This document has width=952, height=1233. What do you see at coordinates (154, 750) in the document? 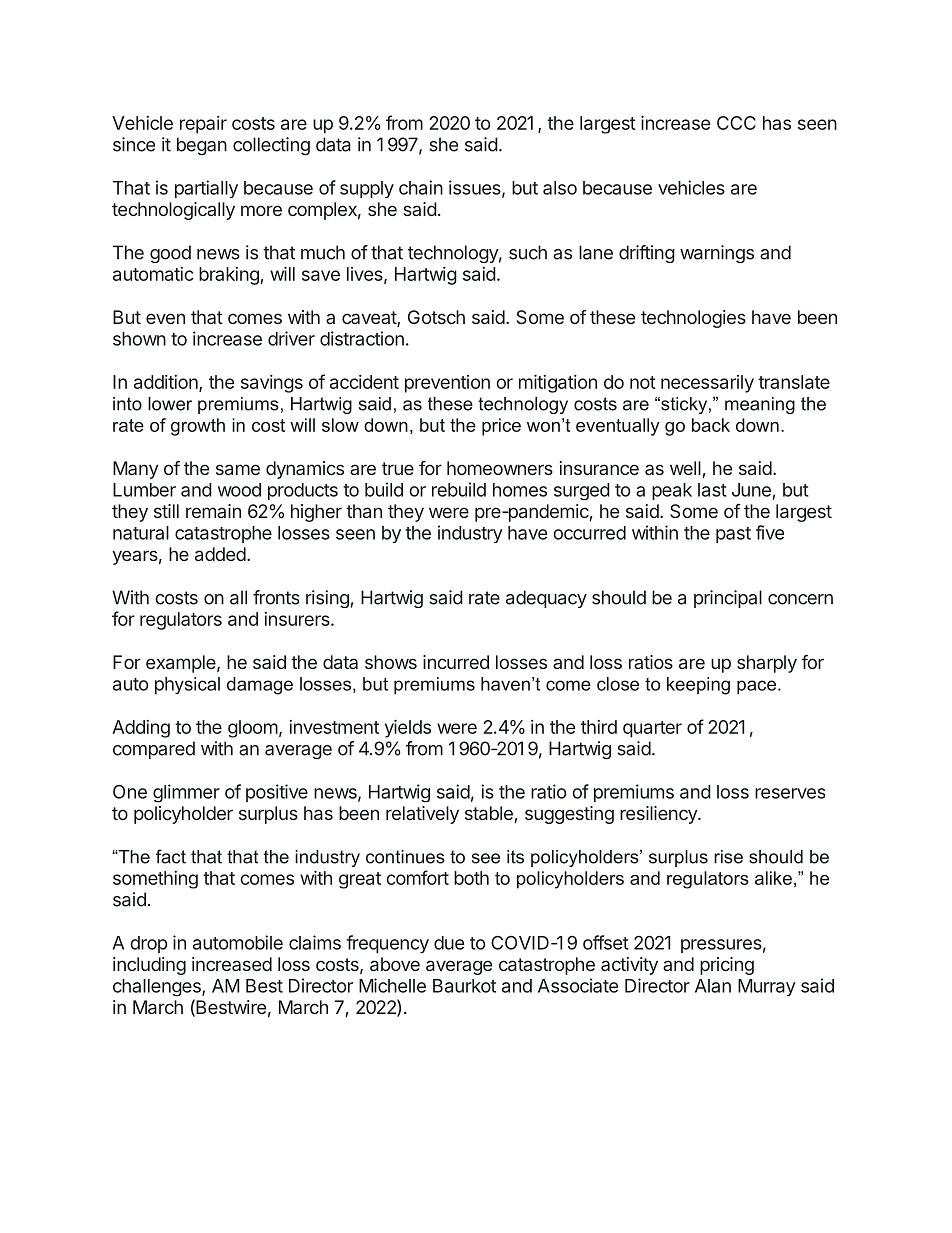
I see `compared` at bounding box center [154, 750].
